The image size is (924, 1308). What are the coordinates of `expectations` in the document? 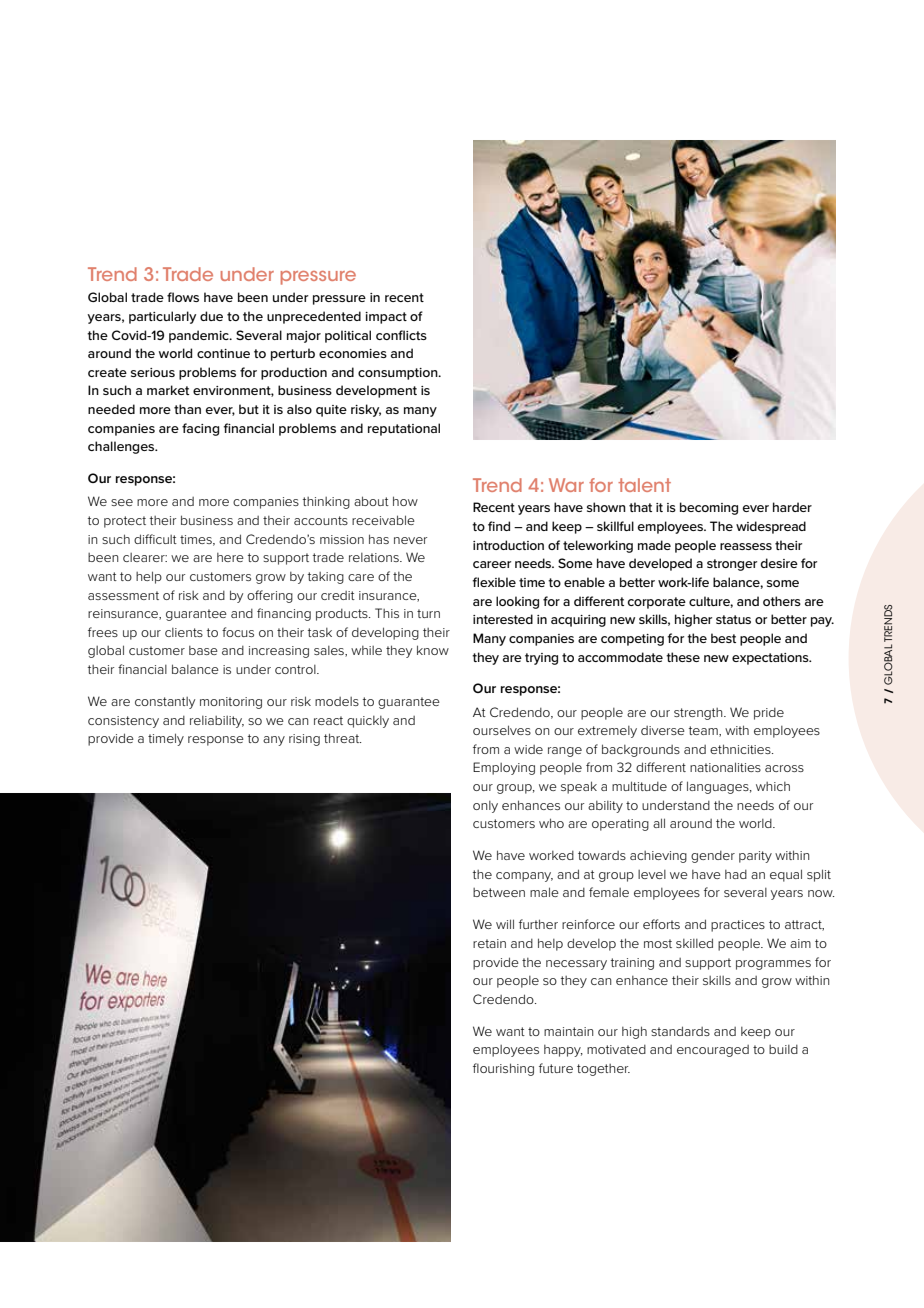 It's located at (771, 659).
